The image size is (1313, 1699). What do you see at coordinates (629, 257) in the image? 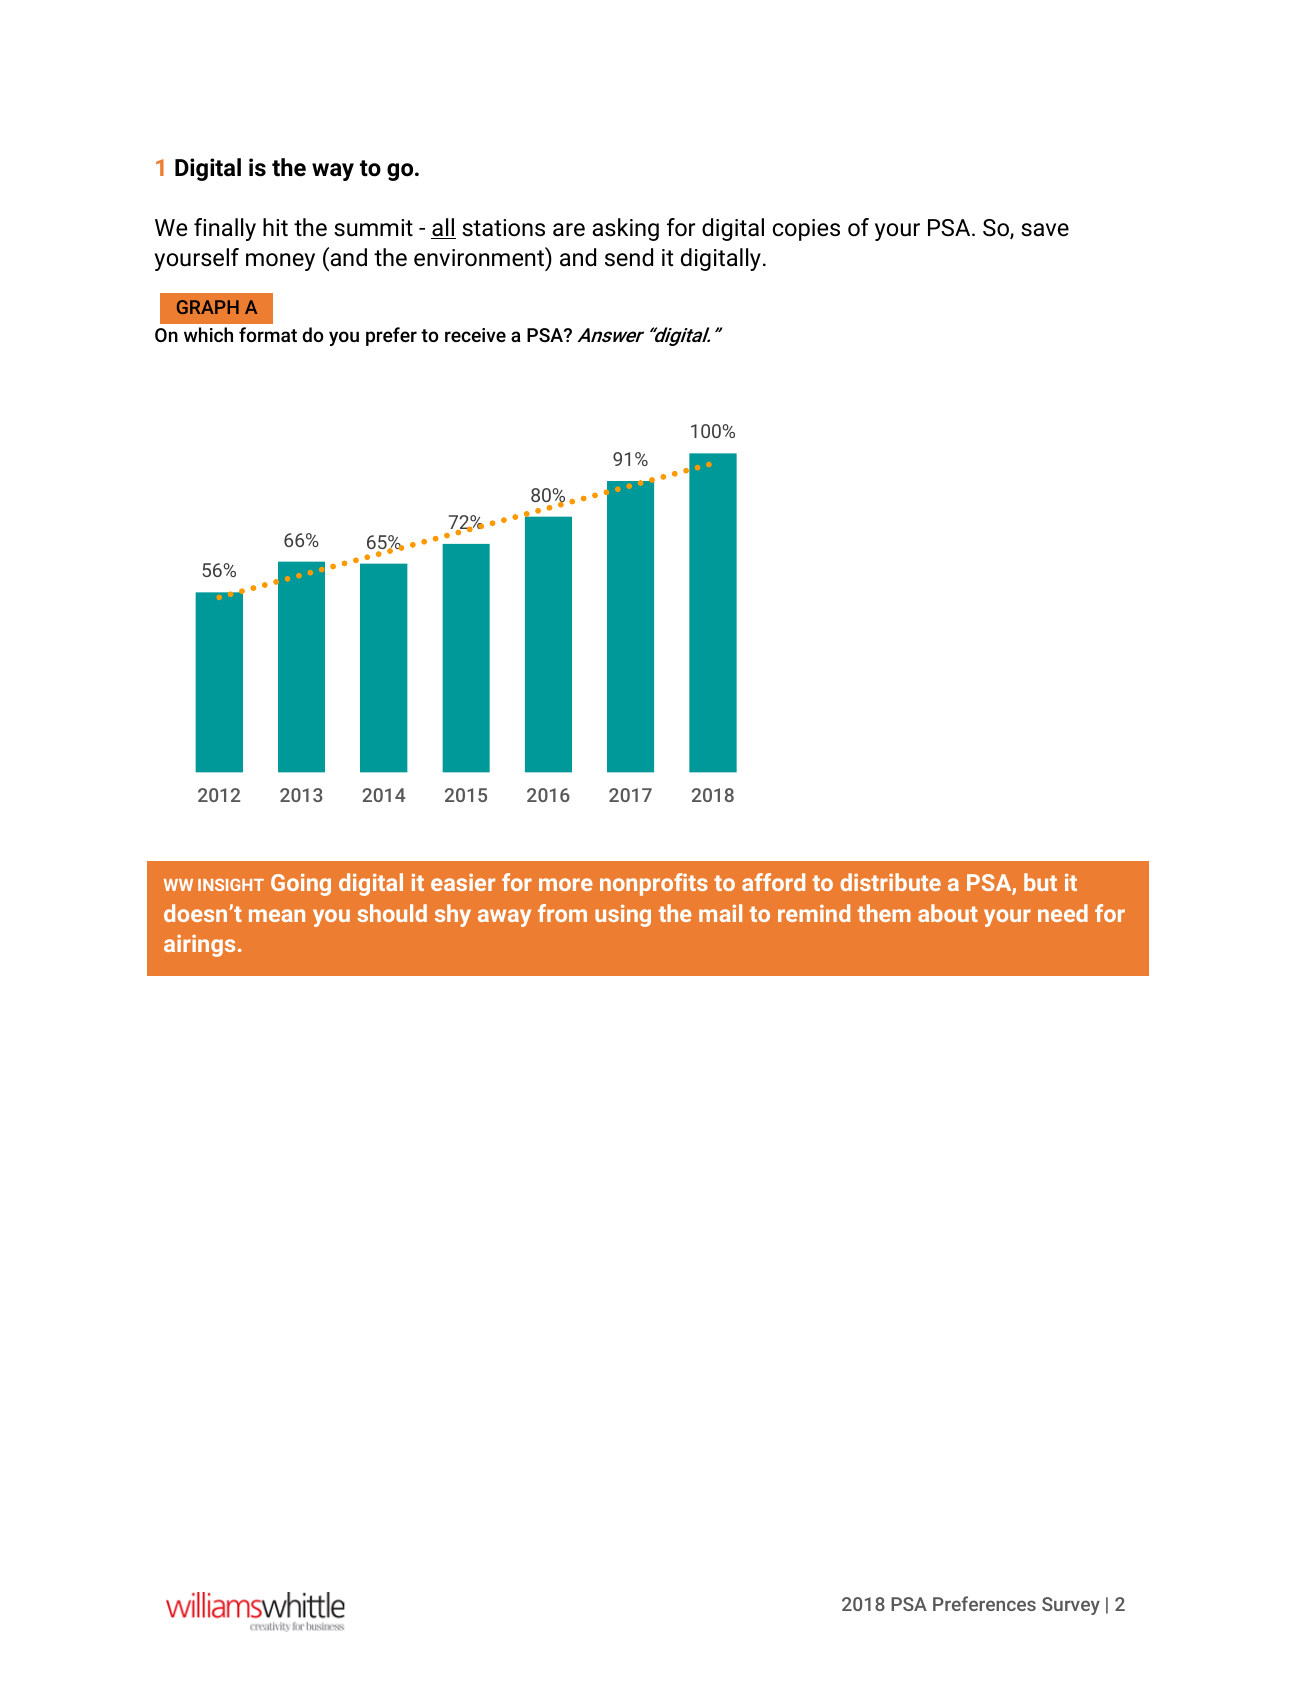
I see `send` at bounding box center [629, 257].
